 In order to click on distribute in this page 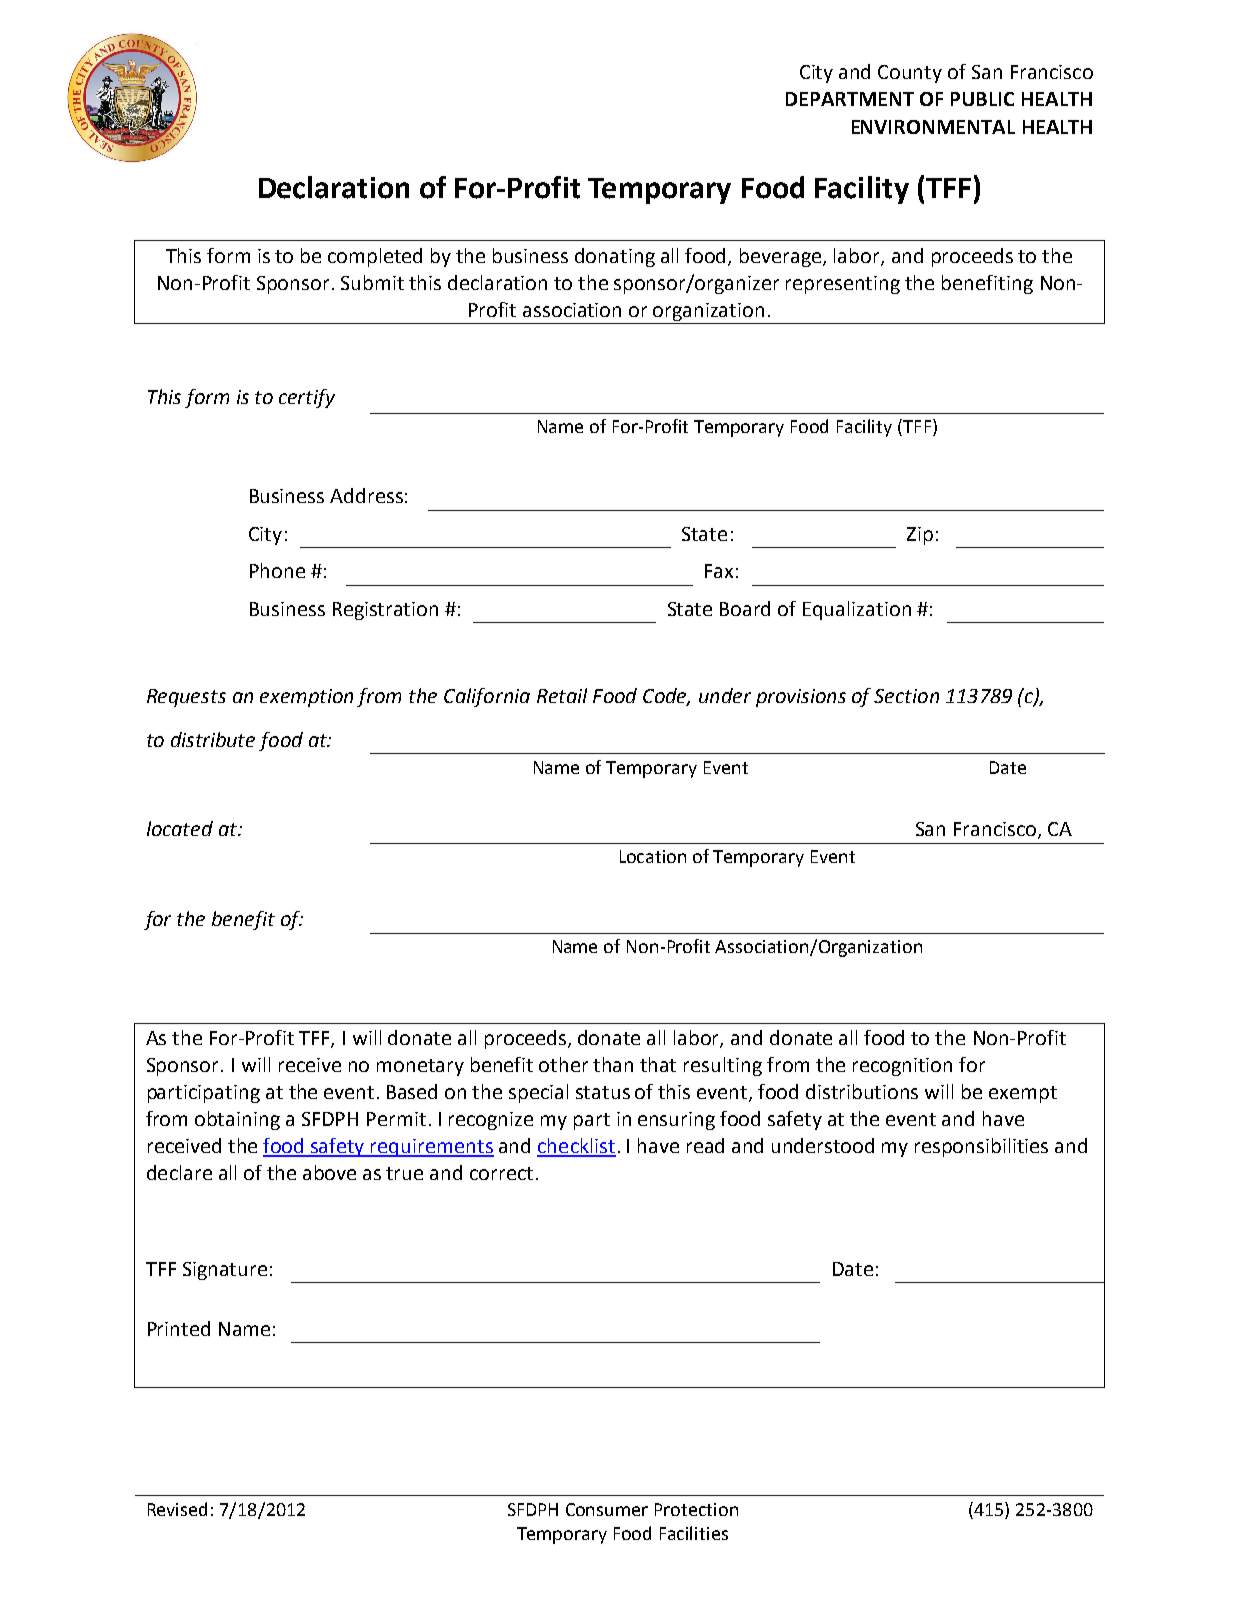, I will do `click(213, 739)`.
